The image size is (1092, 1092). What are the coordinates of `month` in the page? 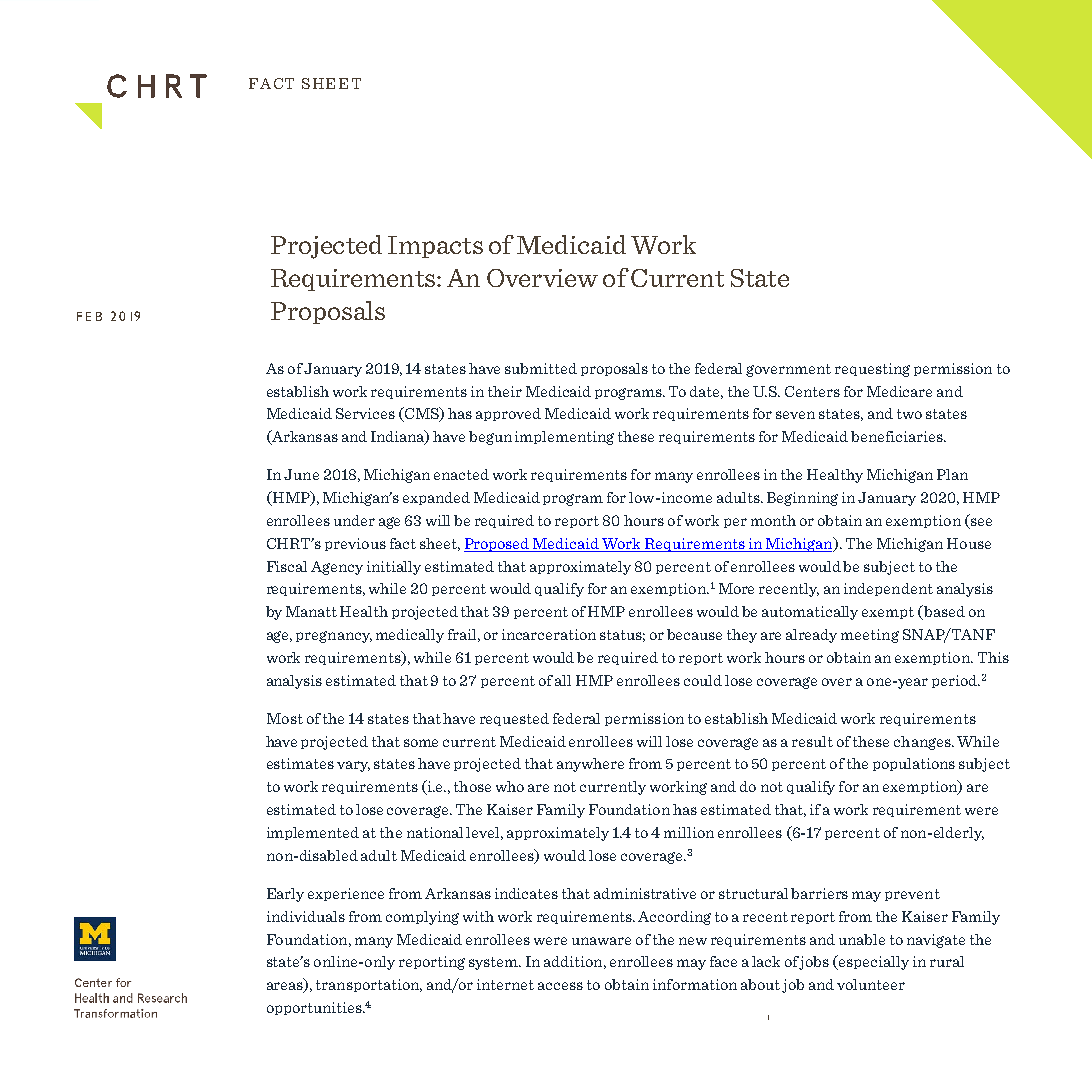 It's located at (773, 520).
